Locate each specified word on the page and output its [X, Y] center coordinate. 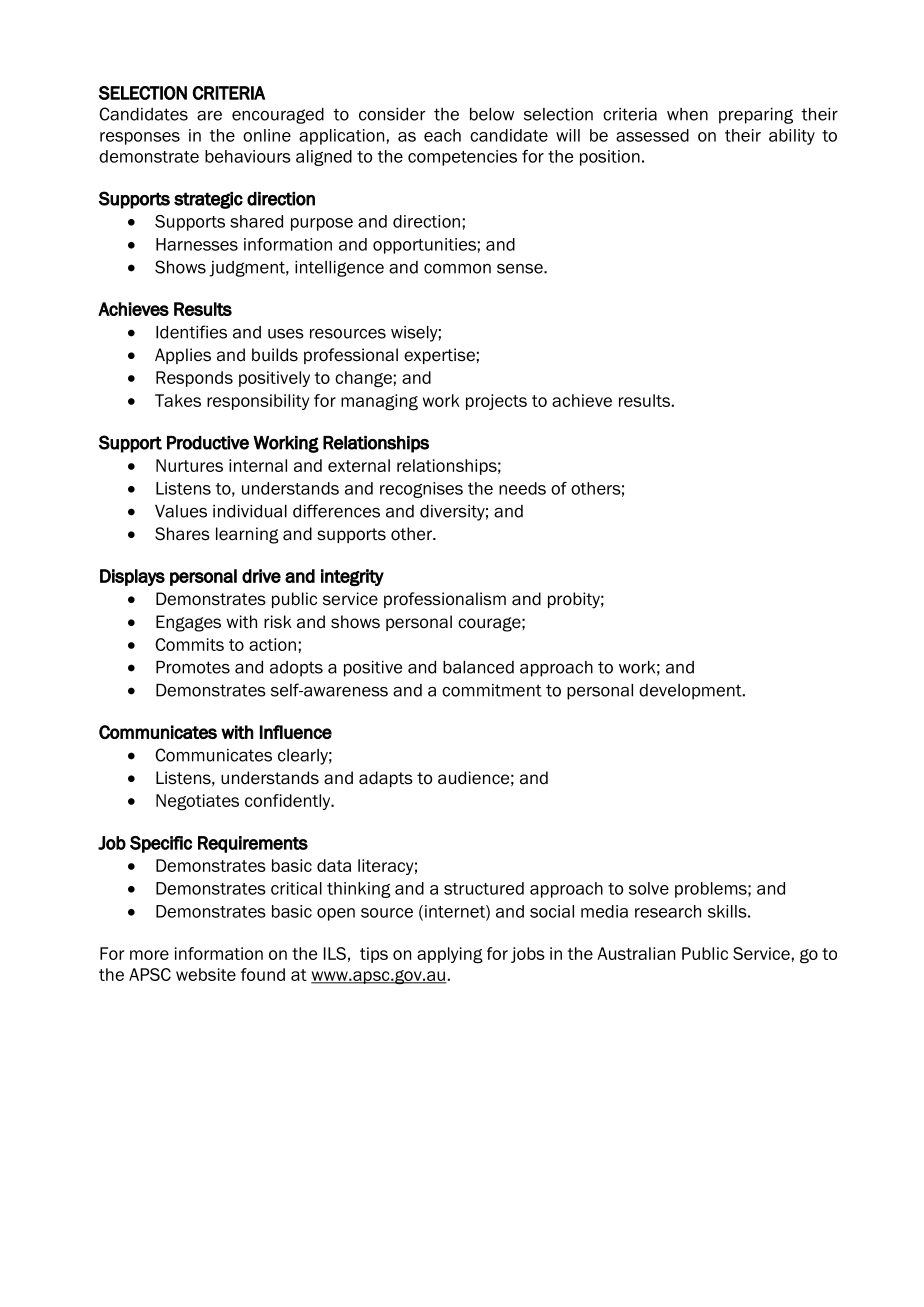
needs [522, 488]
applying [450, 955]
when [687, 114]
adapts [386, 779]
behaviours [248, 156]
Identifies [191, 332]
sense [521, 269]
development [691, 692]
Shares [182, 534]
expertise [439, 356]
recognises [421, 490]
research [668, 911]
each [442, 135]
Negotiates [197, 802]
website [206, 974]
